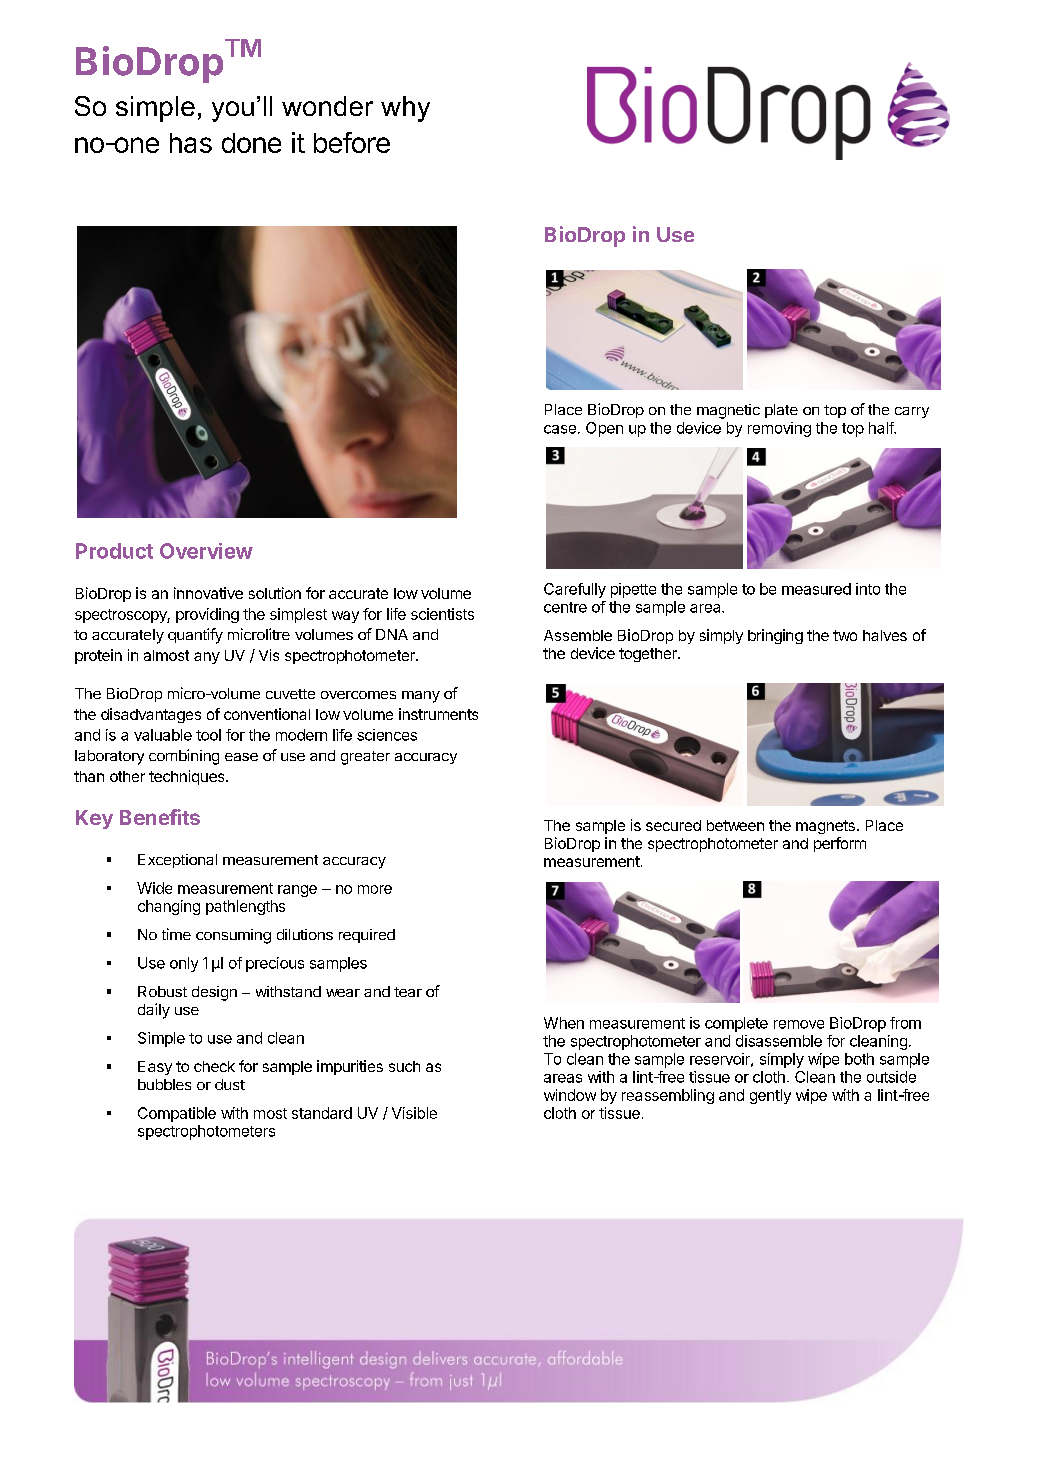  Describe the element at coordinates (570, 1095) in the page. I see `window` at that location.
